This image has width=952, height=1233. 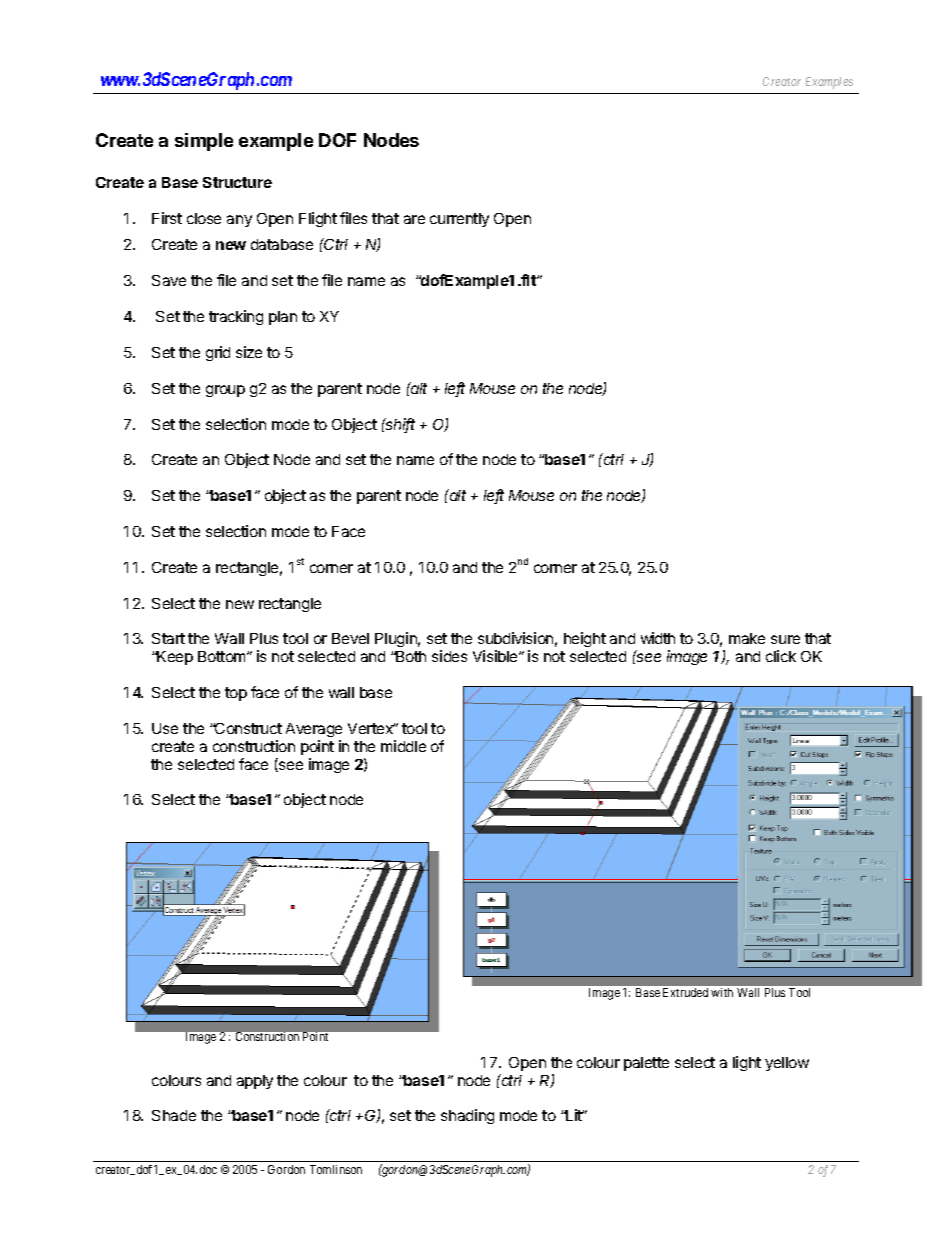 What do you see at coordinates (255, 1082) in the image?
I see `apply` at bounding box center [255, 1082].
